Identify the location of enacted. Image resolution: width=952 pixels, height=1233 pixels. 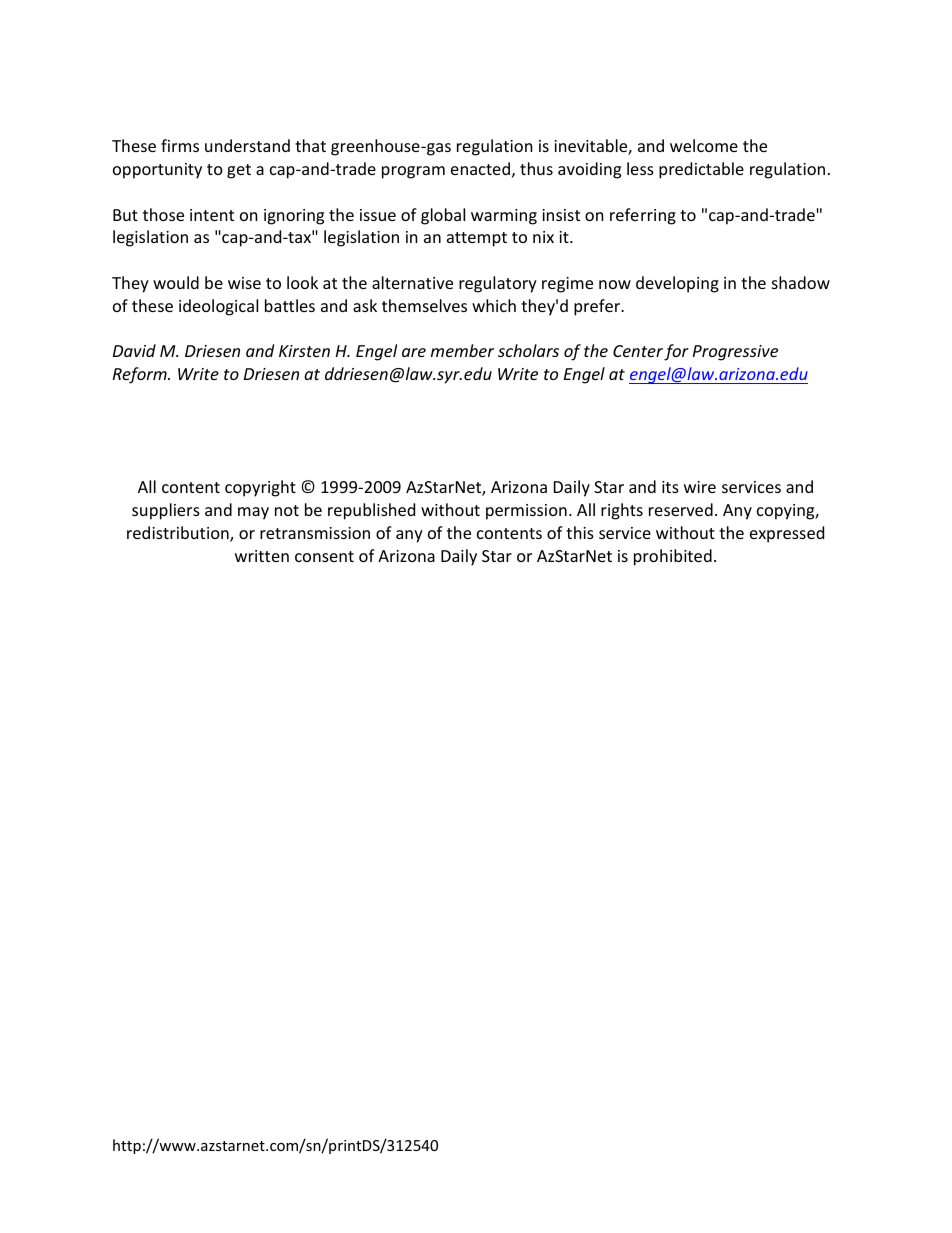
(480, 168).
